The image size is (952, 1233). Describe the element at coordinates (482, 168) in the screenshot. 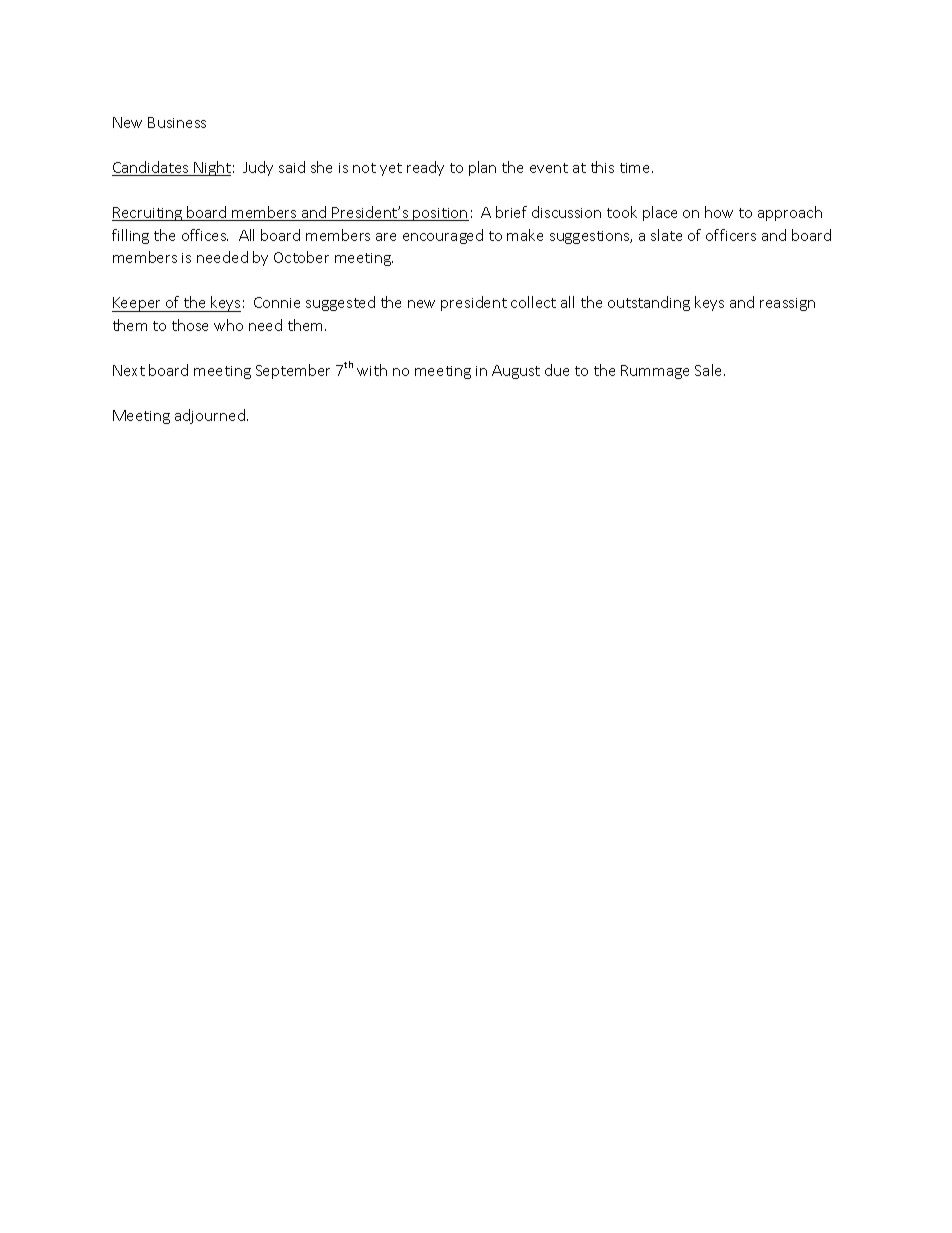

I see `plan` at that location.
